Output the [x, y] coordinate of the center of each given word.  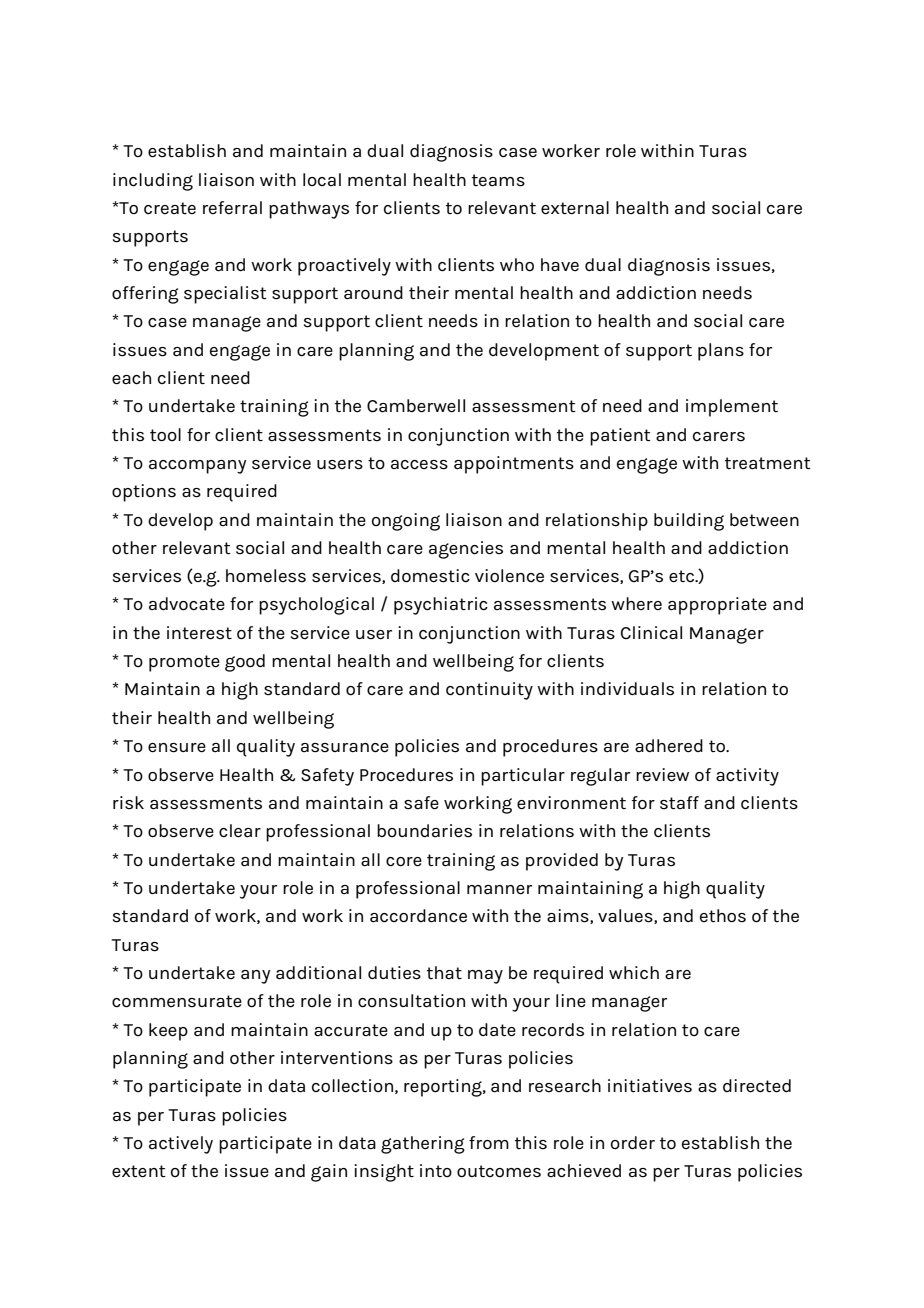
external [575, 208]
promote [184, 663]
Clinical [651, 632]
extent [139, 1171]
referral [232, 208]
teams [498, 180]
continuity [489, 691]
